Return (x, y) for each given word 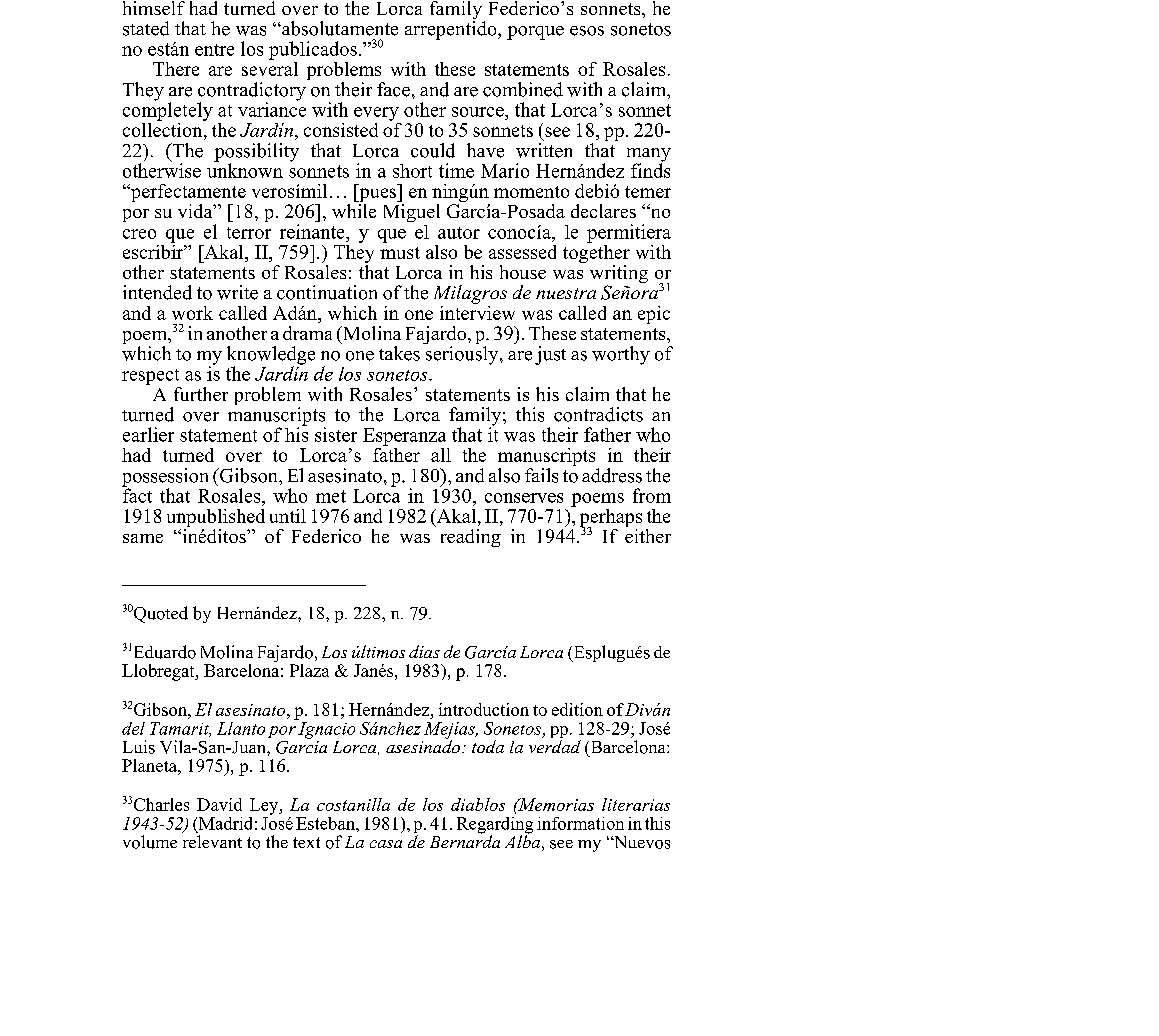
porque (535, 33)
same (143, 538)
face (393, 89)
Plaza (309, 670)
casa (386, 844)
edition (577, 709)
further (201, 394)
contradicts (598, 414)
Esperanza (404, 437)
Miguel (412, 213)
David (219, 804)
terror (249, 233)
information (580, 823)
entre (214, 50)
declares (603, 211)
